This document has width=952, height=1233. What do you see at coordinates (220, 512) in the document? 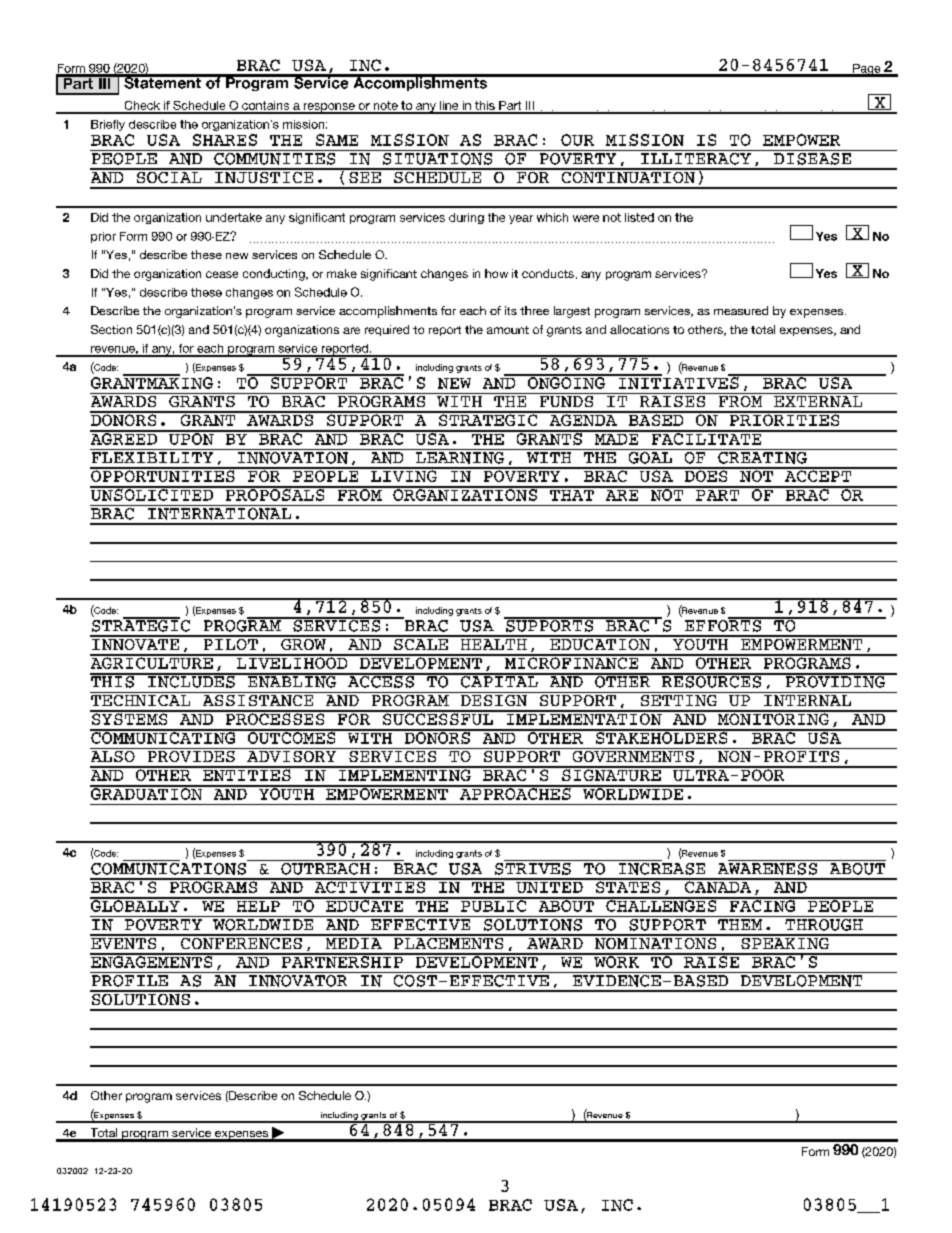
I see `INTERNATIONAL` at bounding box center [220, 512].
